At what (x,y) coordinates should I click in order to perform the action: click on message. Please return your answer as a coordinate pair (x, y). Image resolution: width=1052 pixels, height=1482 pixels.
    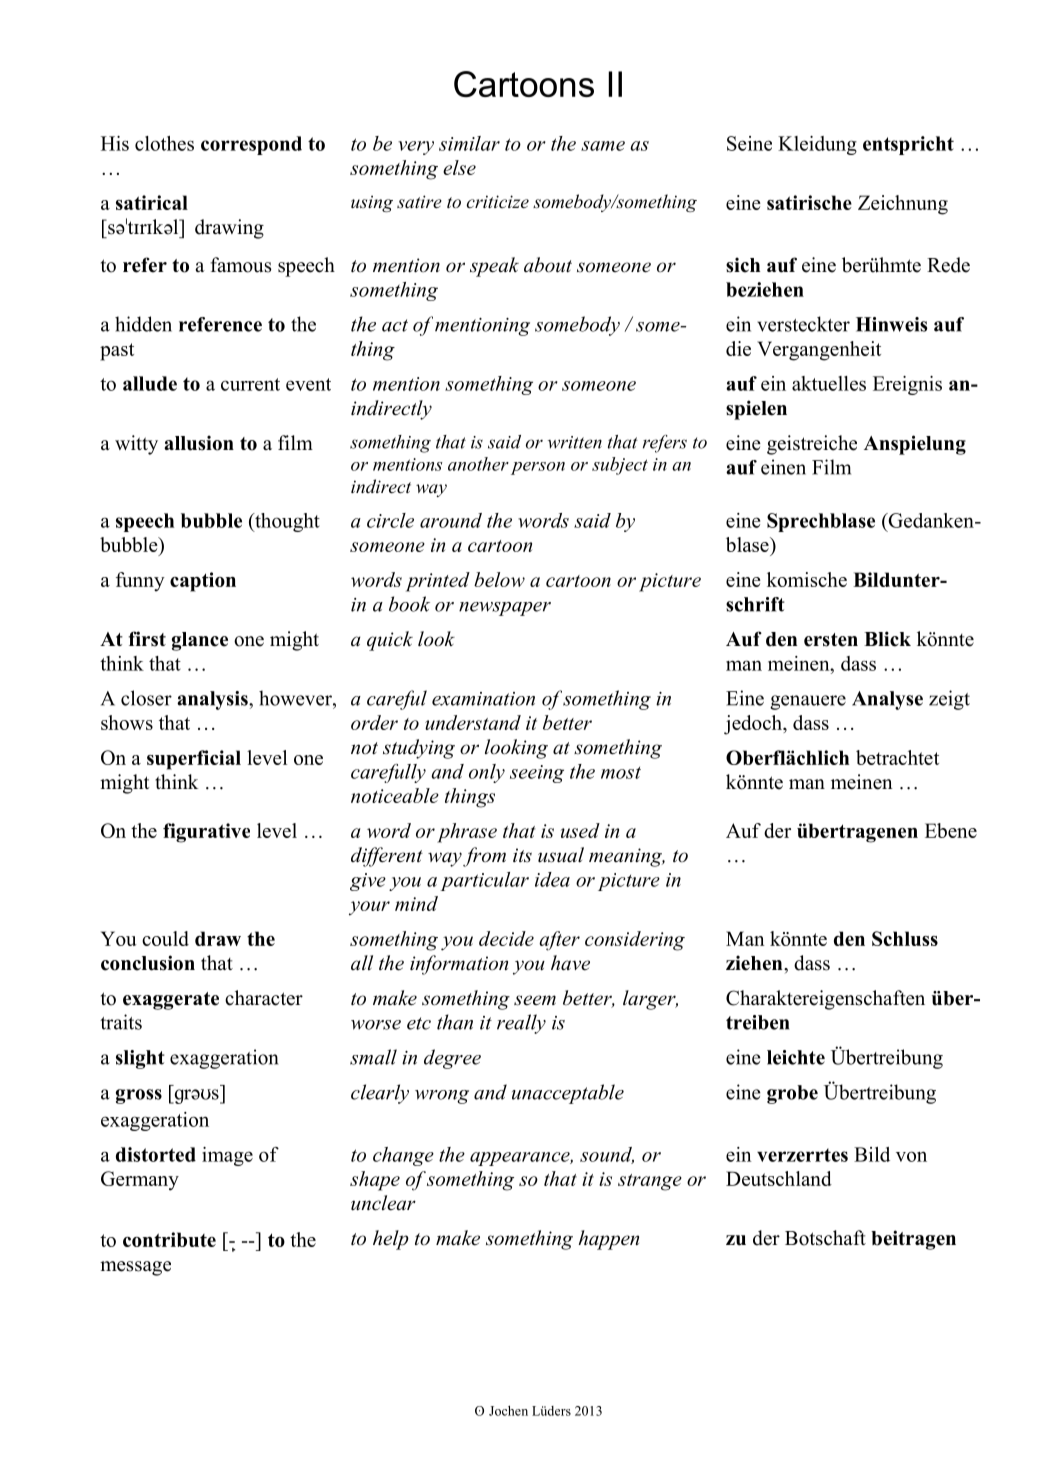
    Looking at the image, I should click on (135, 1268).
